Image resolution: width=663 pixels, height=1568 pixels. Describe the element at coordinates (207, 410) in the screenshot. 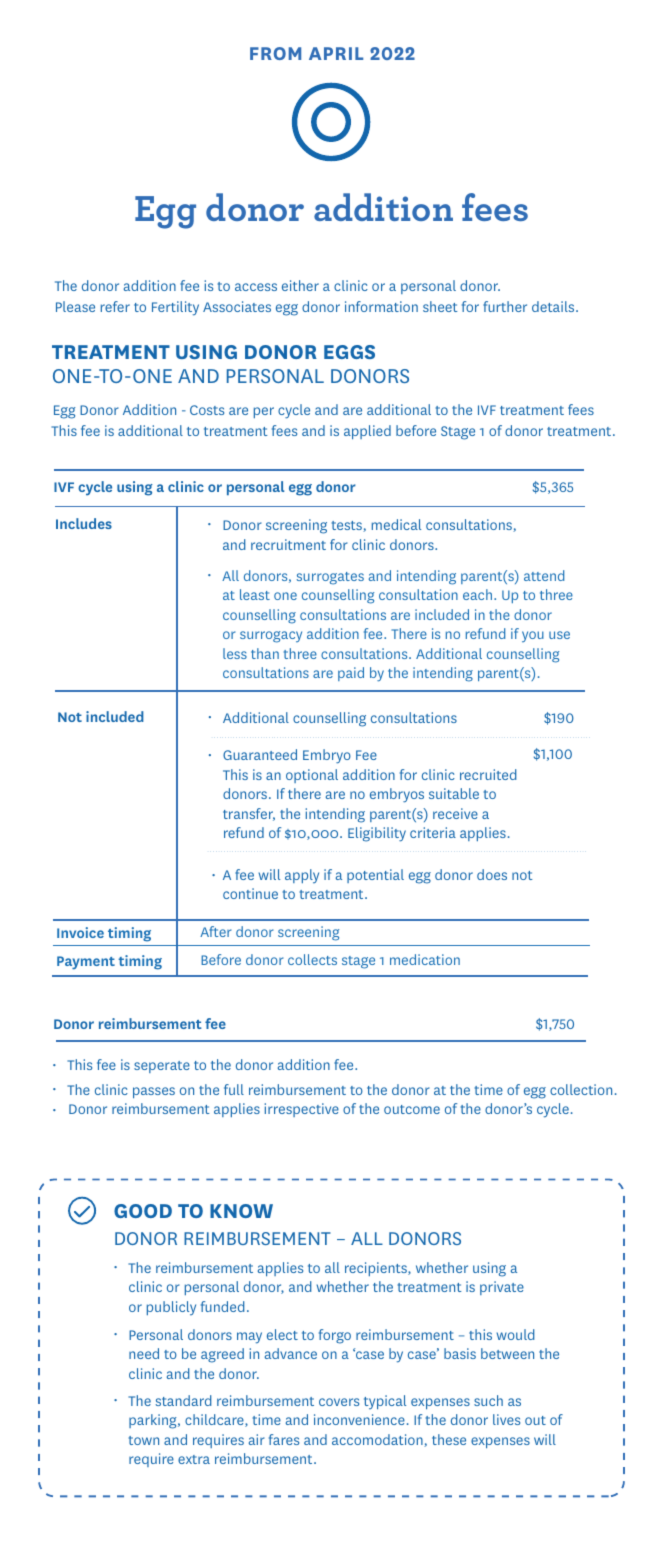

I see `Costs` at that location.
